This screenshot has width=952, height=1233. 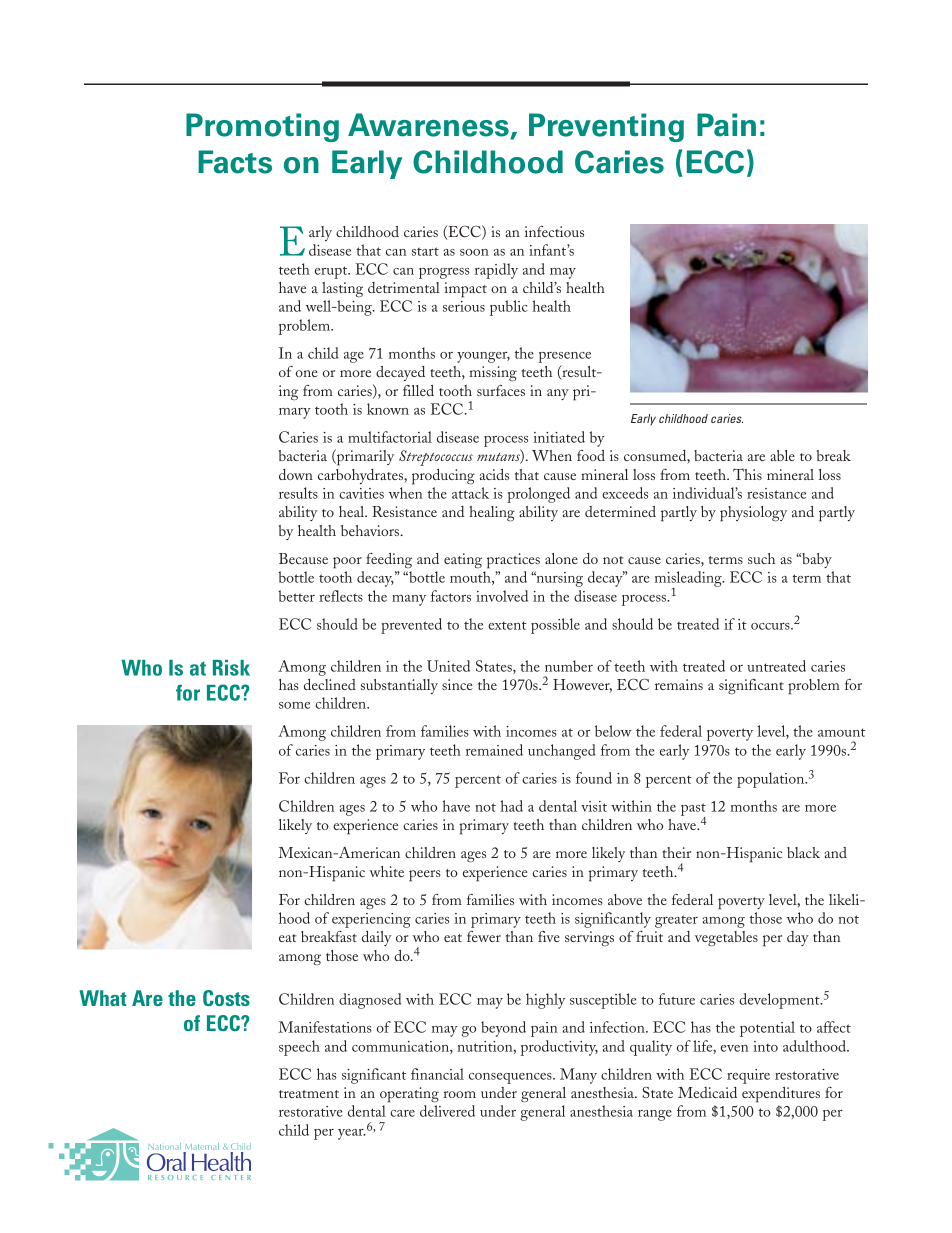 I want to click on extent, so click(x=507, y=625).
